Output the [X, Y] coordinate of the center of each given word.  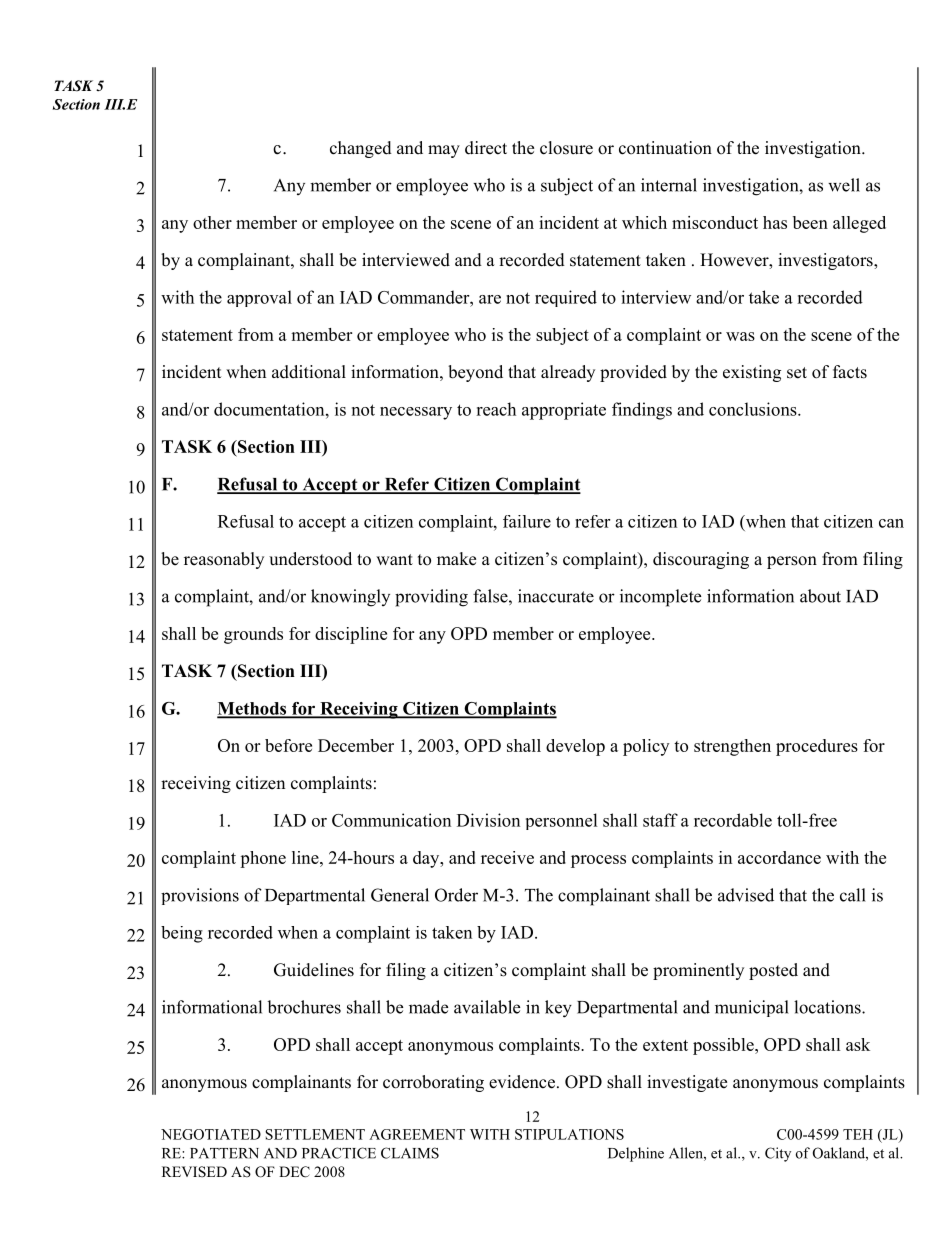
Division [488, 820]
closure [566, 148]
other [212, 222]
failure [527, 521]
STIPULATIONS [569, 1134]
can [891, 523]
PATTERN [224, 1153]
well [844, 185]
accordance [779, 857]
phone [263, 859]
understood [310, 559]
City [778, 1154]
